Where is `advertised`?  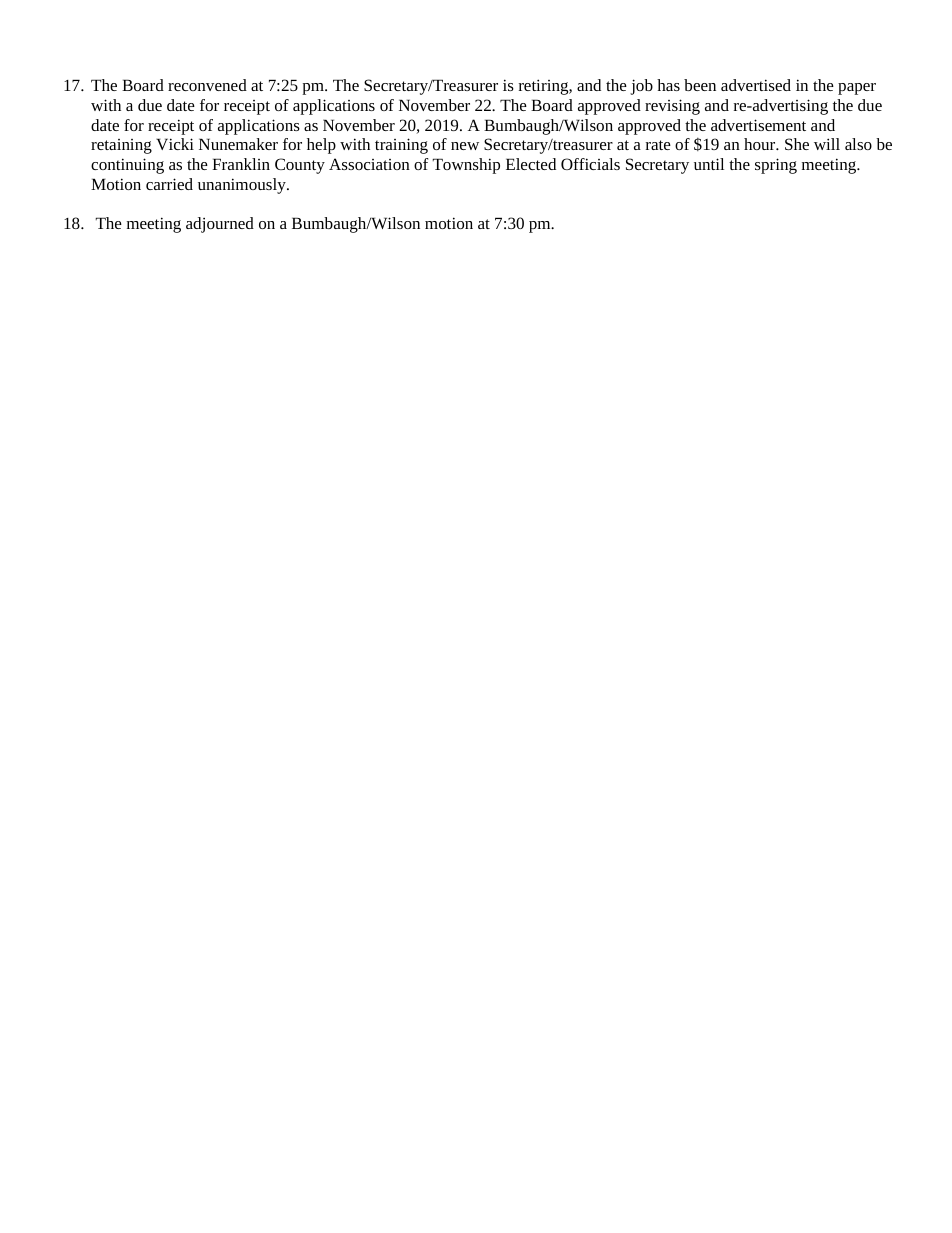 advertised is located at coordinates (756, 85).
